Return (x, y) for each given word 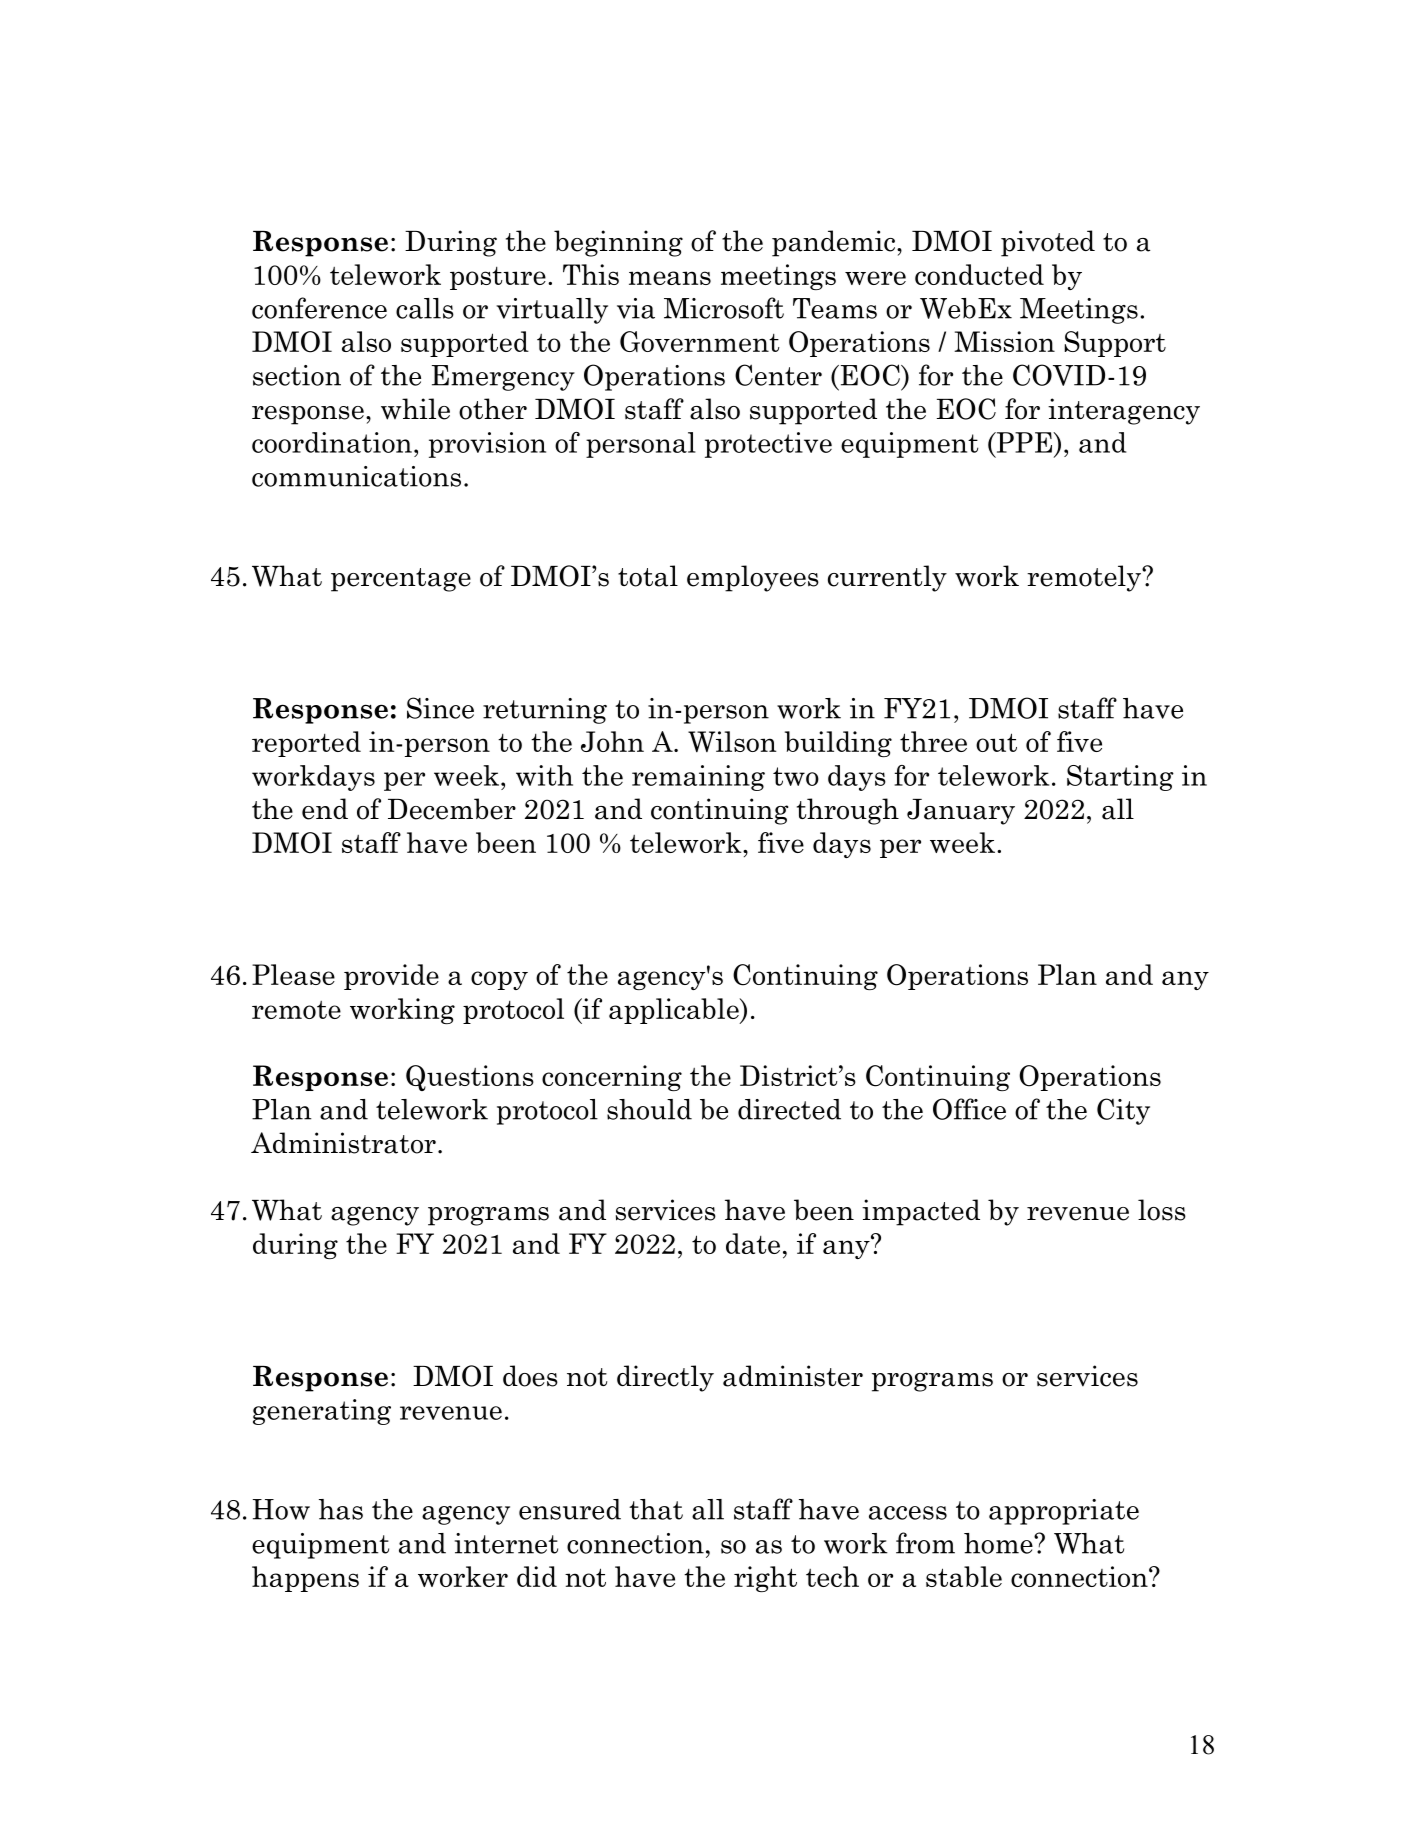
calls (425, 308)
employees (753, 578)
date (753, 1243)
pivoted (1048, 243)
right (765, 1579)
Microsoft (724, 308)
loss (1162, 1210)
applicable (675, 1011)
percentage (401, 580)
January (961, 812)
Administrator (343, 1143)
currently (887, 578)
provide (391, 977)
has (341, 1509)
